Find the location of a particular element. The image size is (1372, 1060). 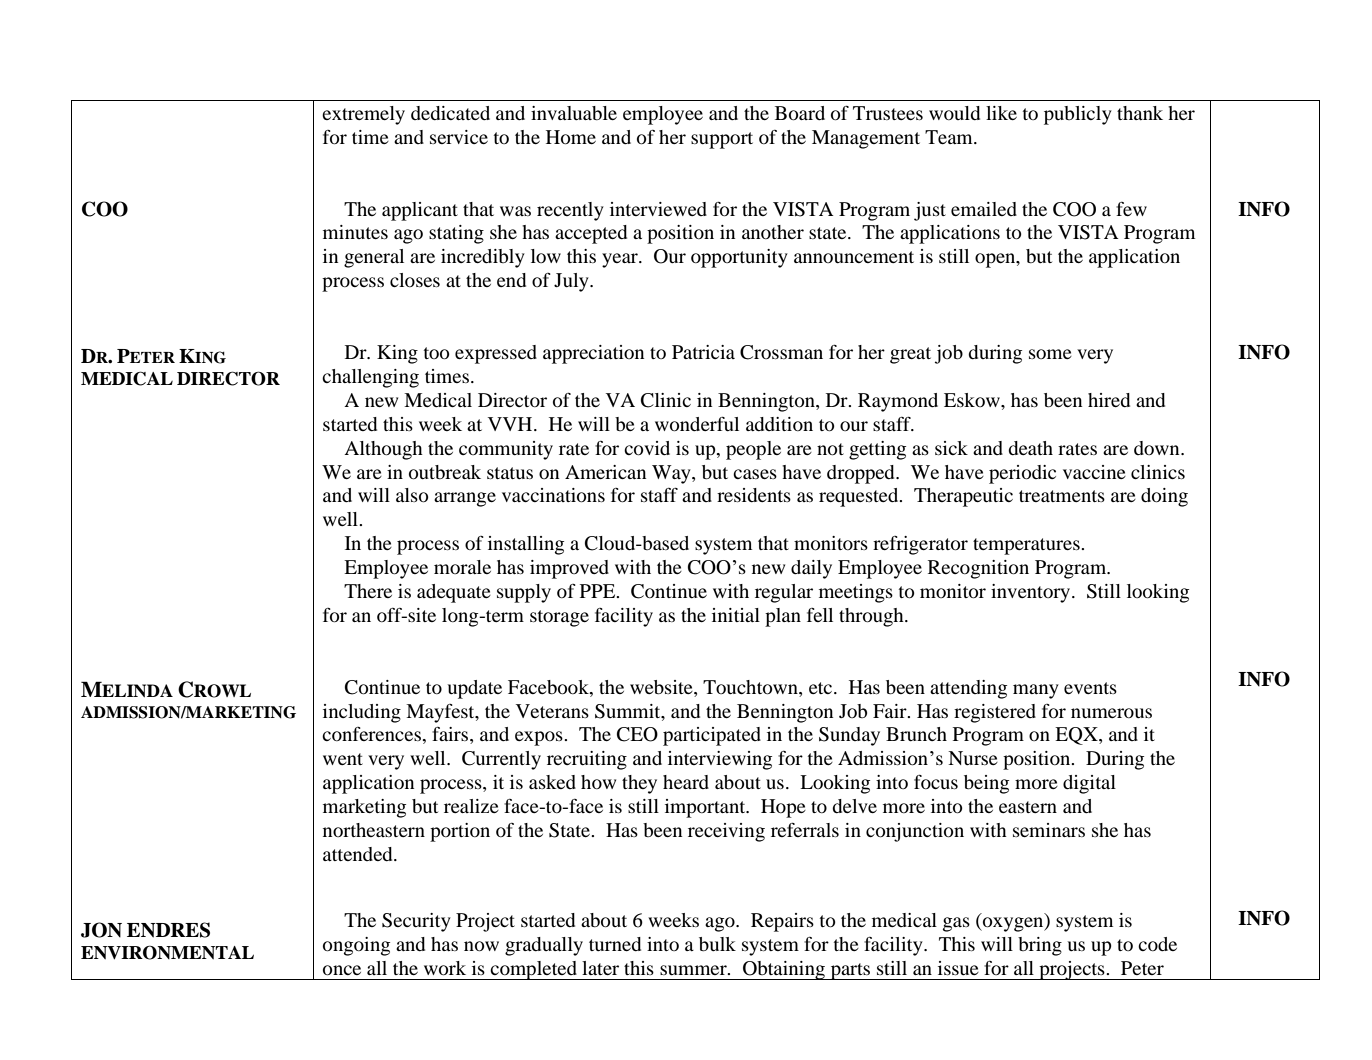

appreciation is located at coordinates (593, 354).
